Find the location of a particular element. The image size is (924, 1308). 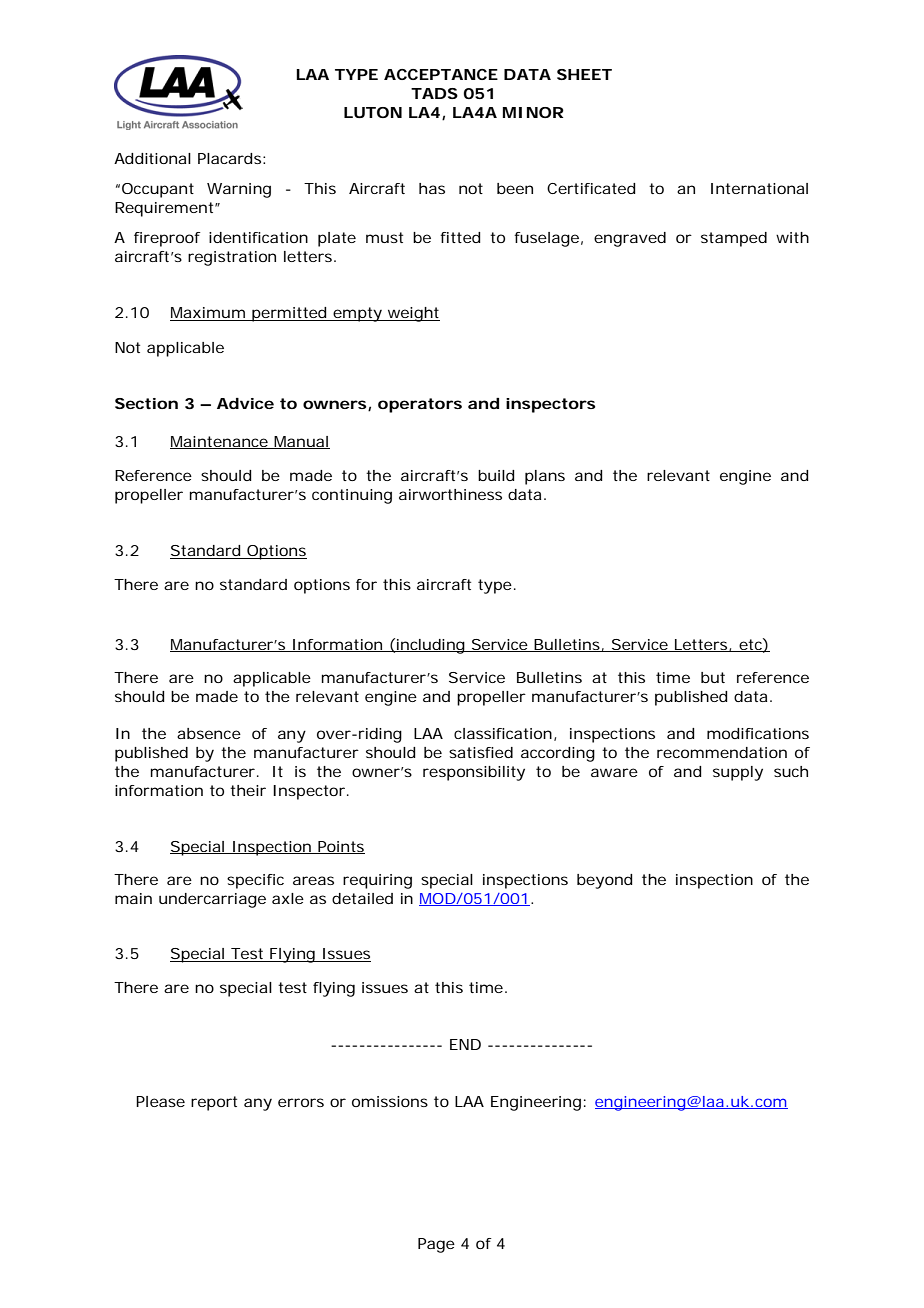

International is located at coordinates (759, 188).
